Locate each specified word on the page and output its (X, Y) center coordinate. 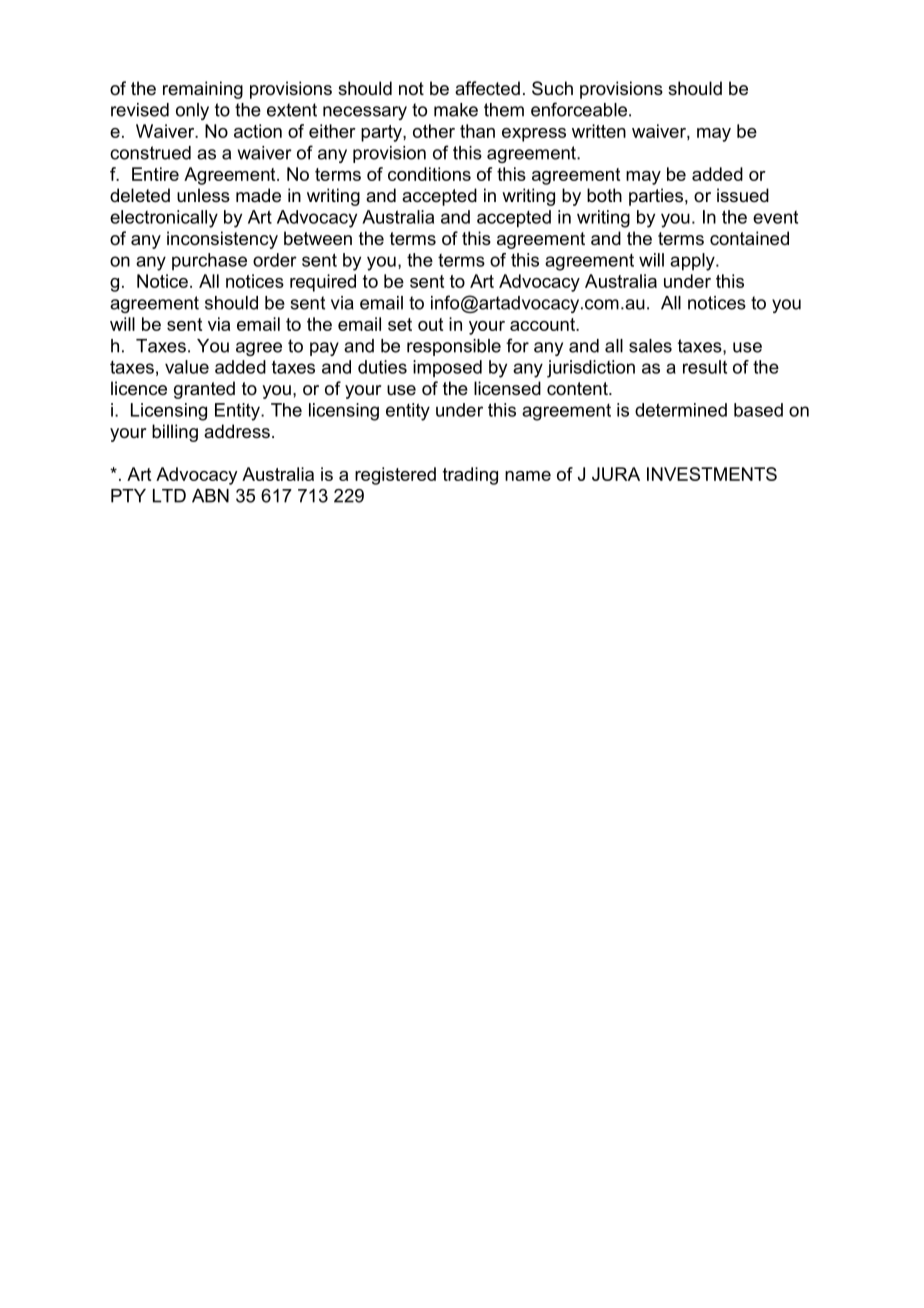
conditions (429, 174)
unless (203, 195)
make (456, 110)
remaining (203, 90)
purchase (209, 261)
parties (656, 197)
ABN (210, 496)
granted (204, 390)
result (705, 367)
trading (470, 476)
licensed (507, 388)
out (430, 324)
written (599, 131)
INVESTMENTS (712, 474)
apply (693, 262)
